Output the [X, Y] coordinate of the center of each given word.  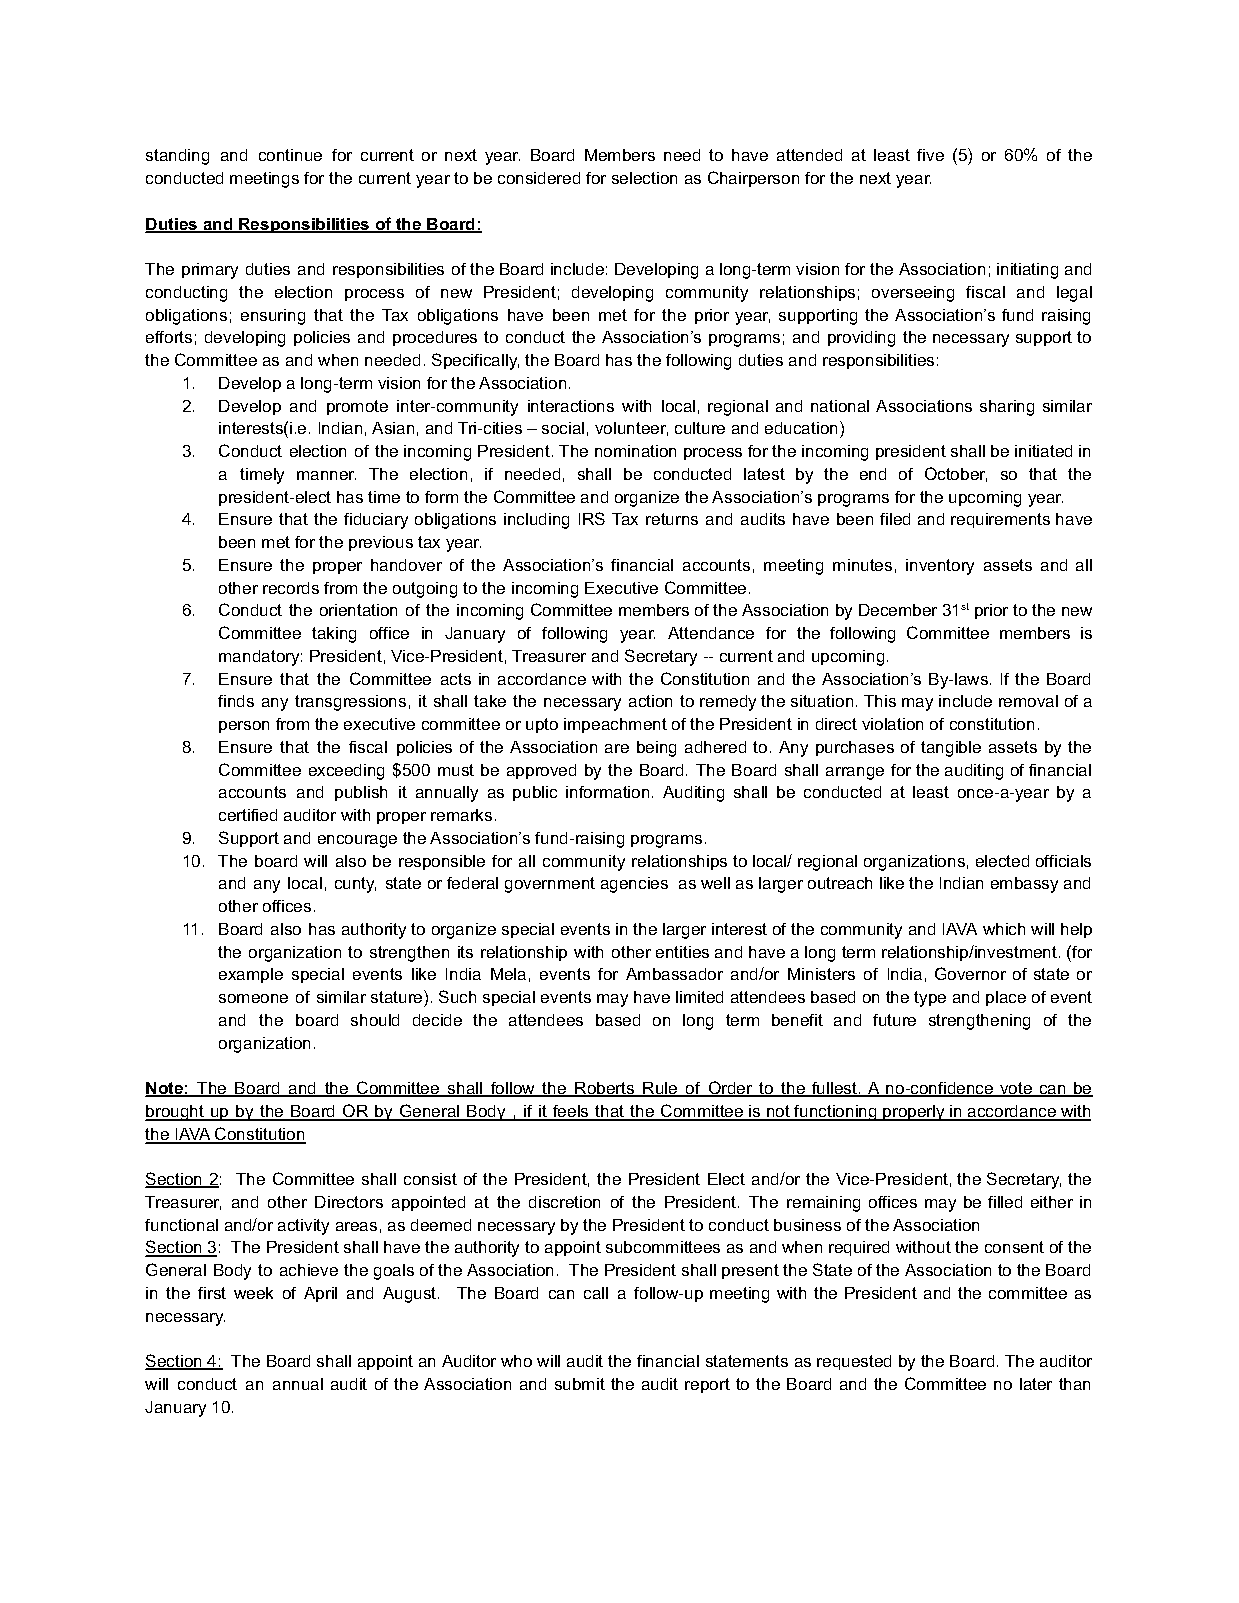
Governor [970, 973]
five [930, 155]
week [253, 1293]
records [291, 588]
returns [672, 519]
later [1036, 1384]
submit [580, 1384]
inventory [940, 567]
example [251, 975]
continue [290, 155]
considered [539, 178]
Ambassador [674, 974]
